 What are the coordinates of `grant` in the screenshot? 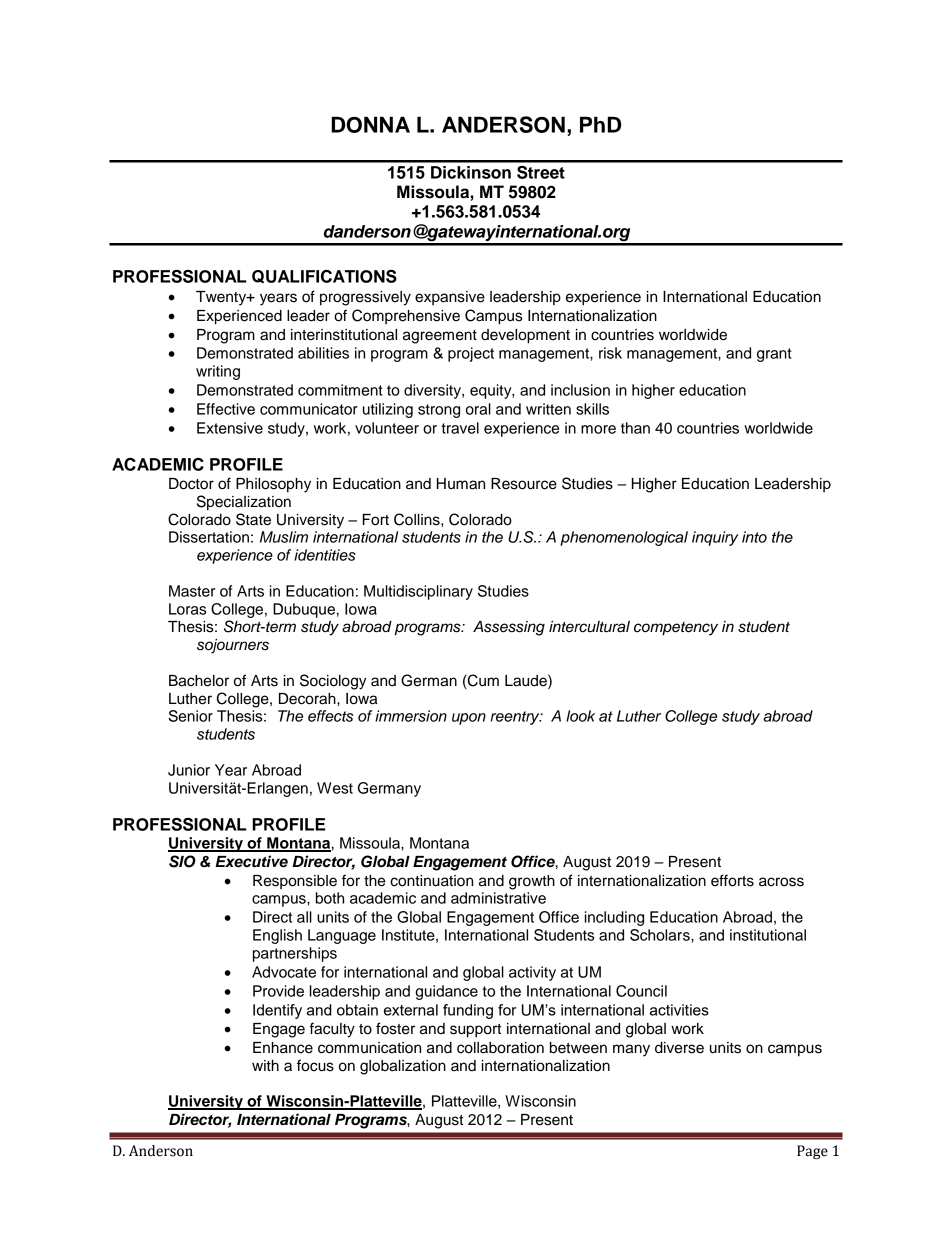 It's located at (774, 355).
